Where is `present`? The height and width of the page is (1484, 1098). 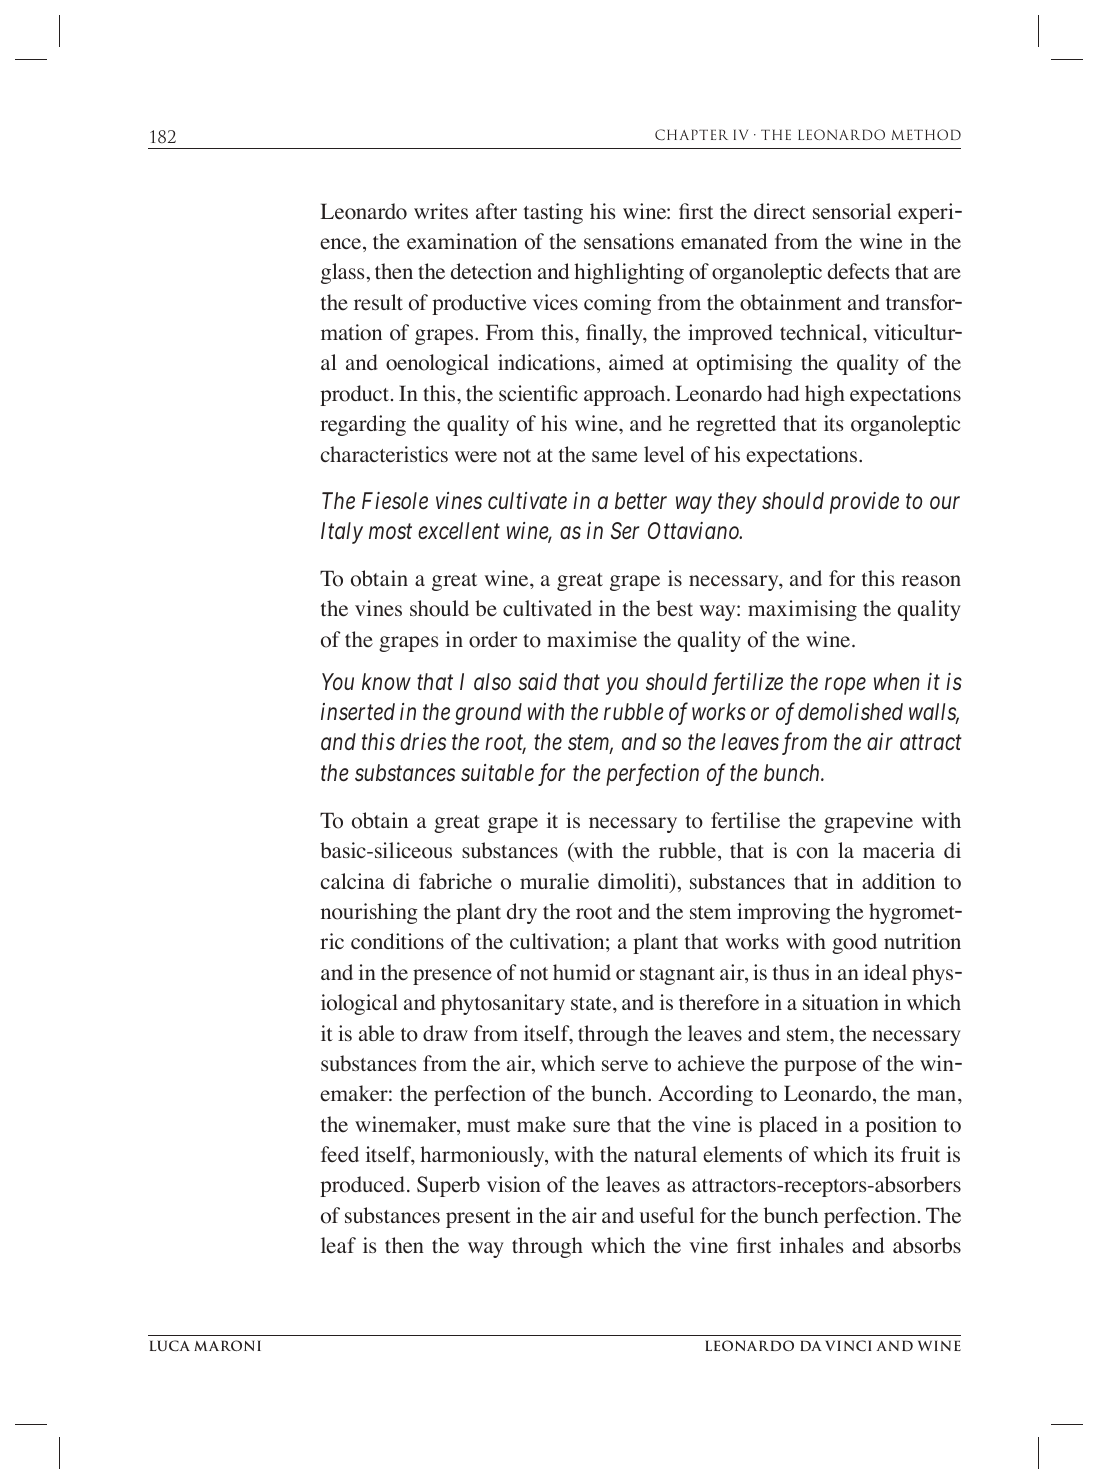 present is located at coordinates (478, 1219).
